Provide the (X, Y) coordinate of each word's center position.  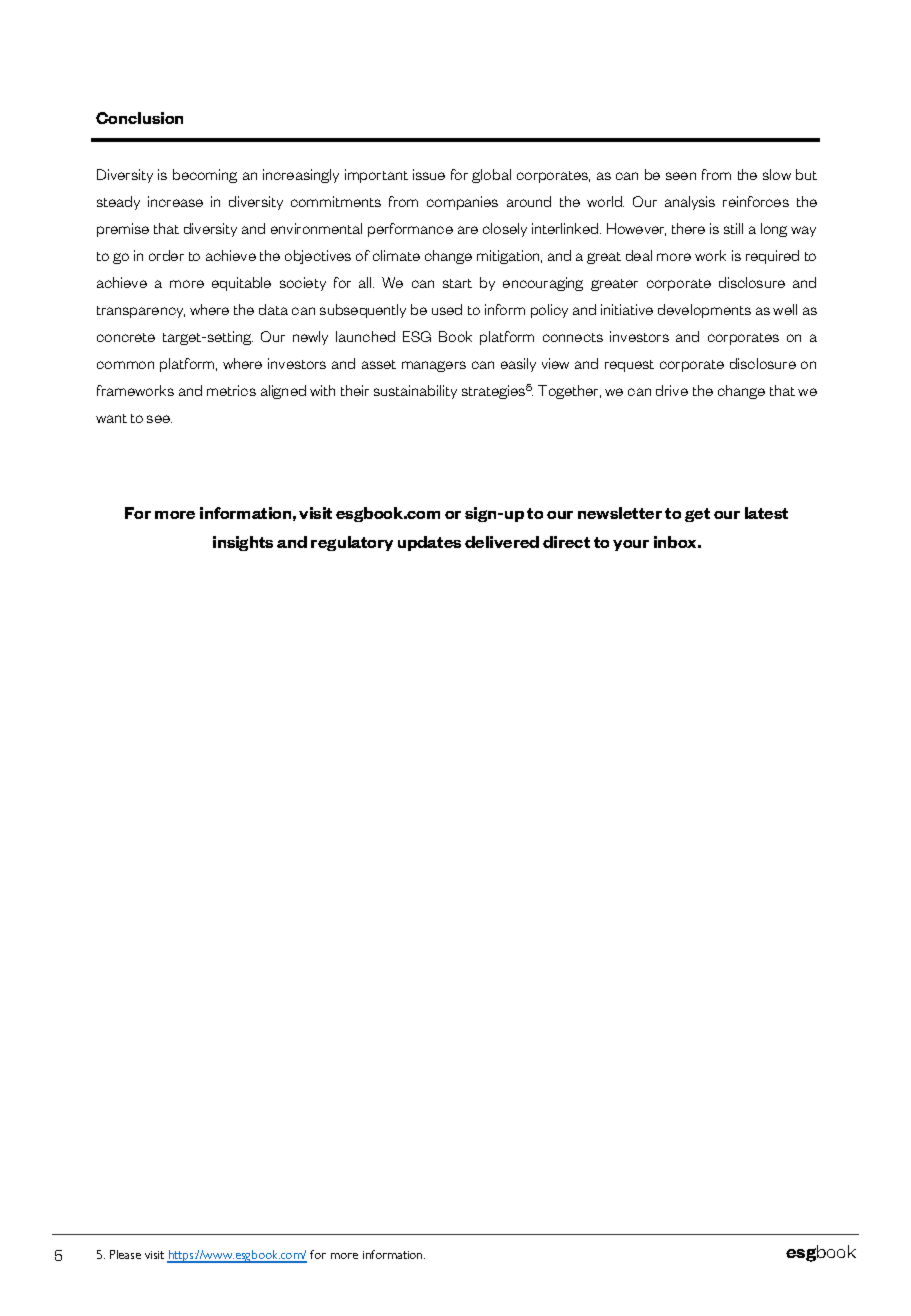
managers (434, 366)
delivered (502, 542)
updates (429, 543)
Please (125, 1254)
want (111, 418)
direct (566, 542)
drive (672, 390)
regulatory (352, 543)
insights (243, 543)
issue (429, 174)
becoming (205, 176)
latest (766, 513)
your (631, 545)
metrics (231, 390)
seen (681, 176)
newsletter (620, 513)
